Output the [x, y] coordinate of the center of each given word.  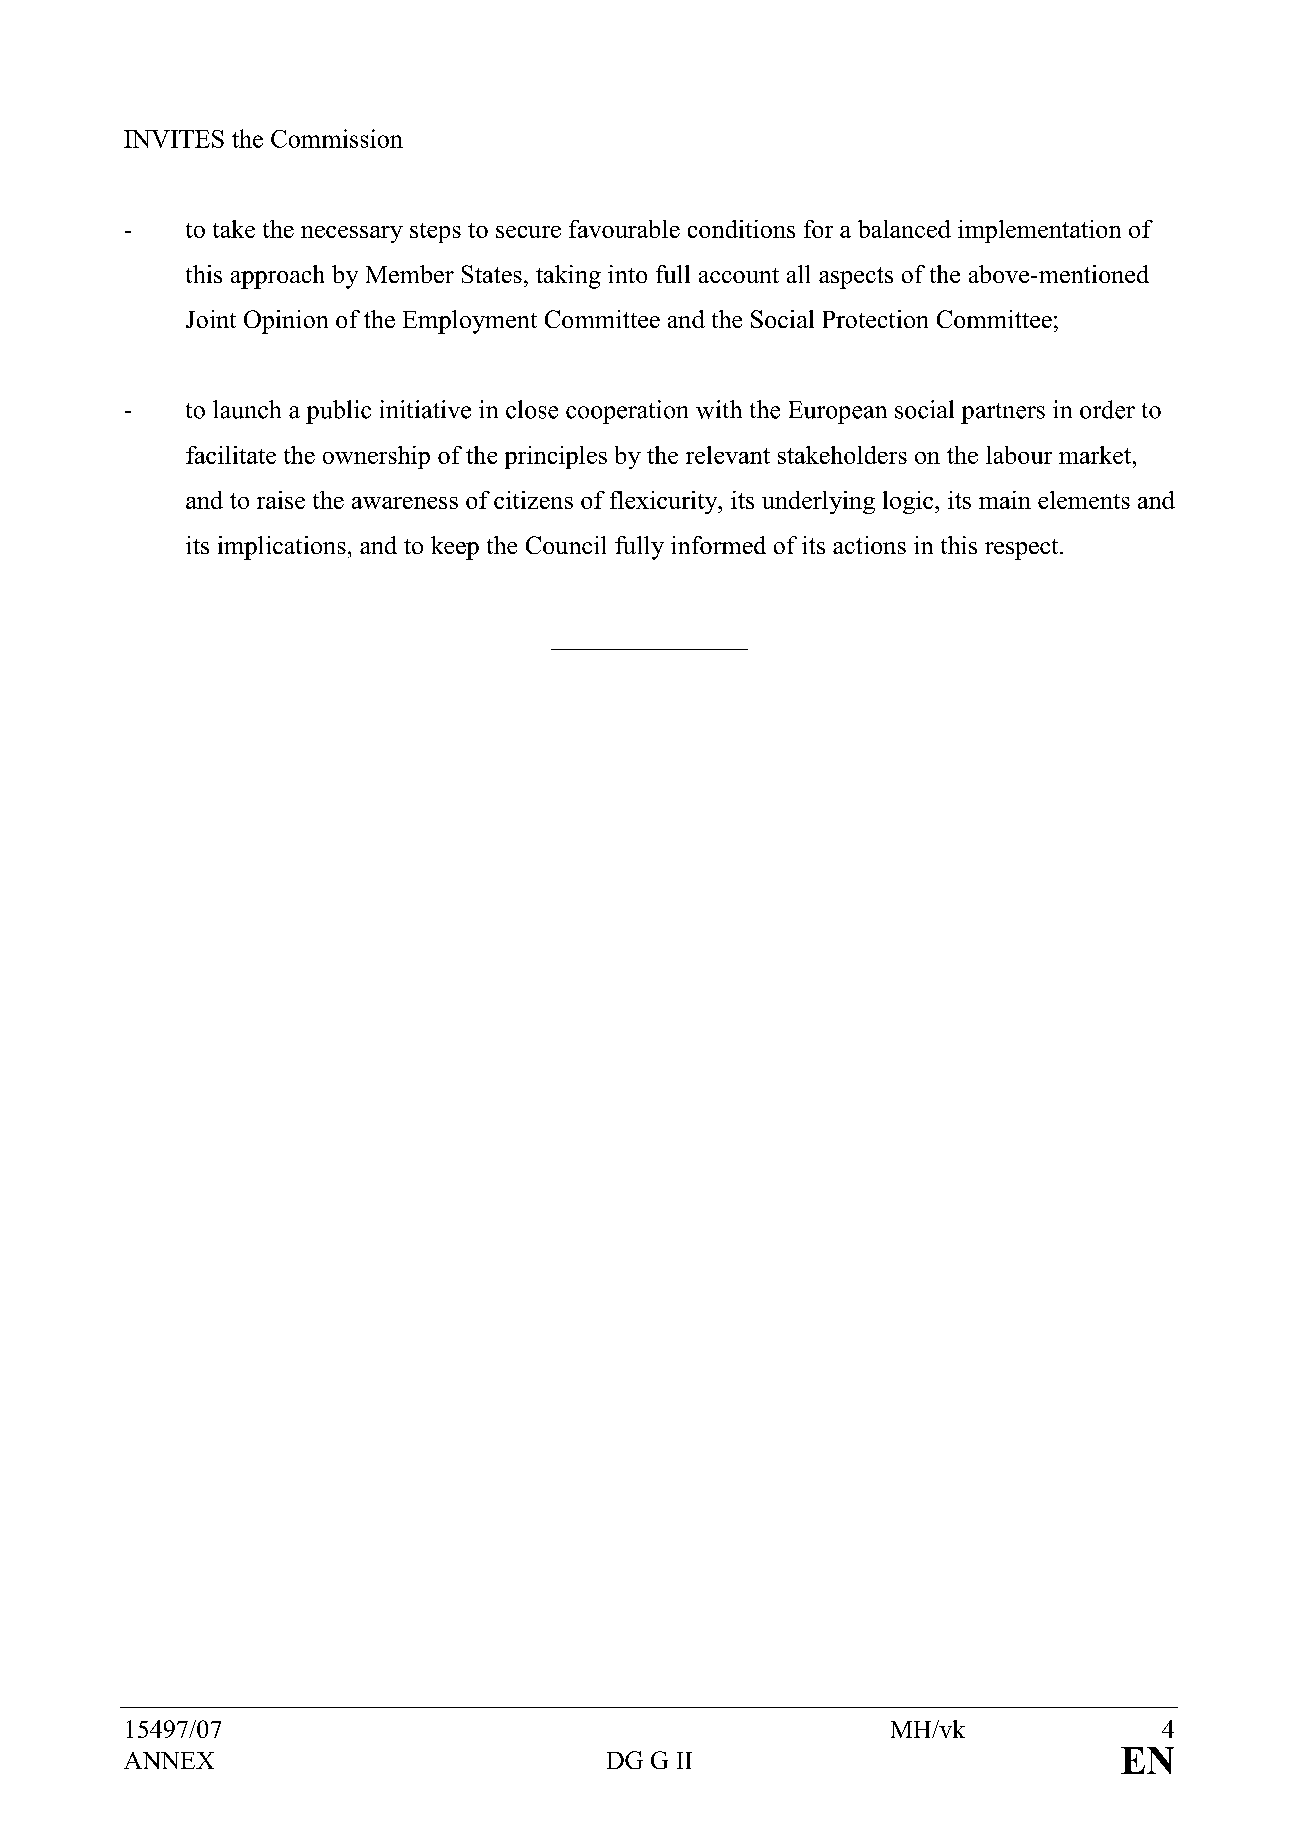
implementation [1039, 231]
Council [566, 545]
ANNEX [169, 1760]
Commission [337, 138]
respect [1023, 549]
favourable [624, 229]
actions [869, 545]
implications [282, 548]
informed [718, 545]
